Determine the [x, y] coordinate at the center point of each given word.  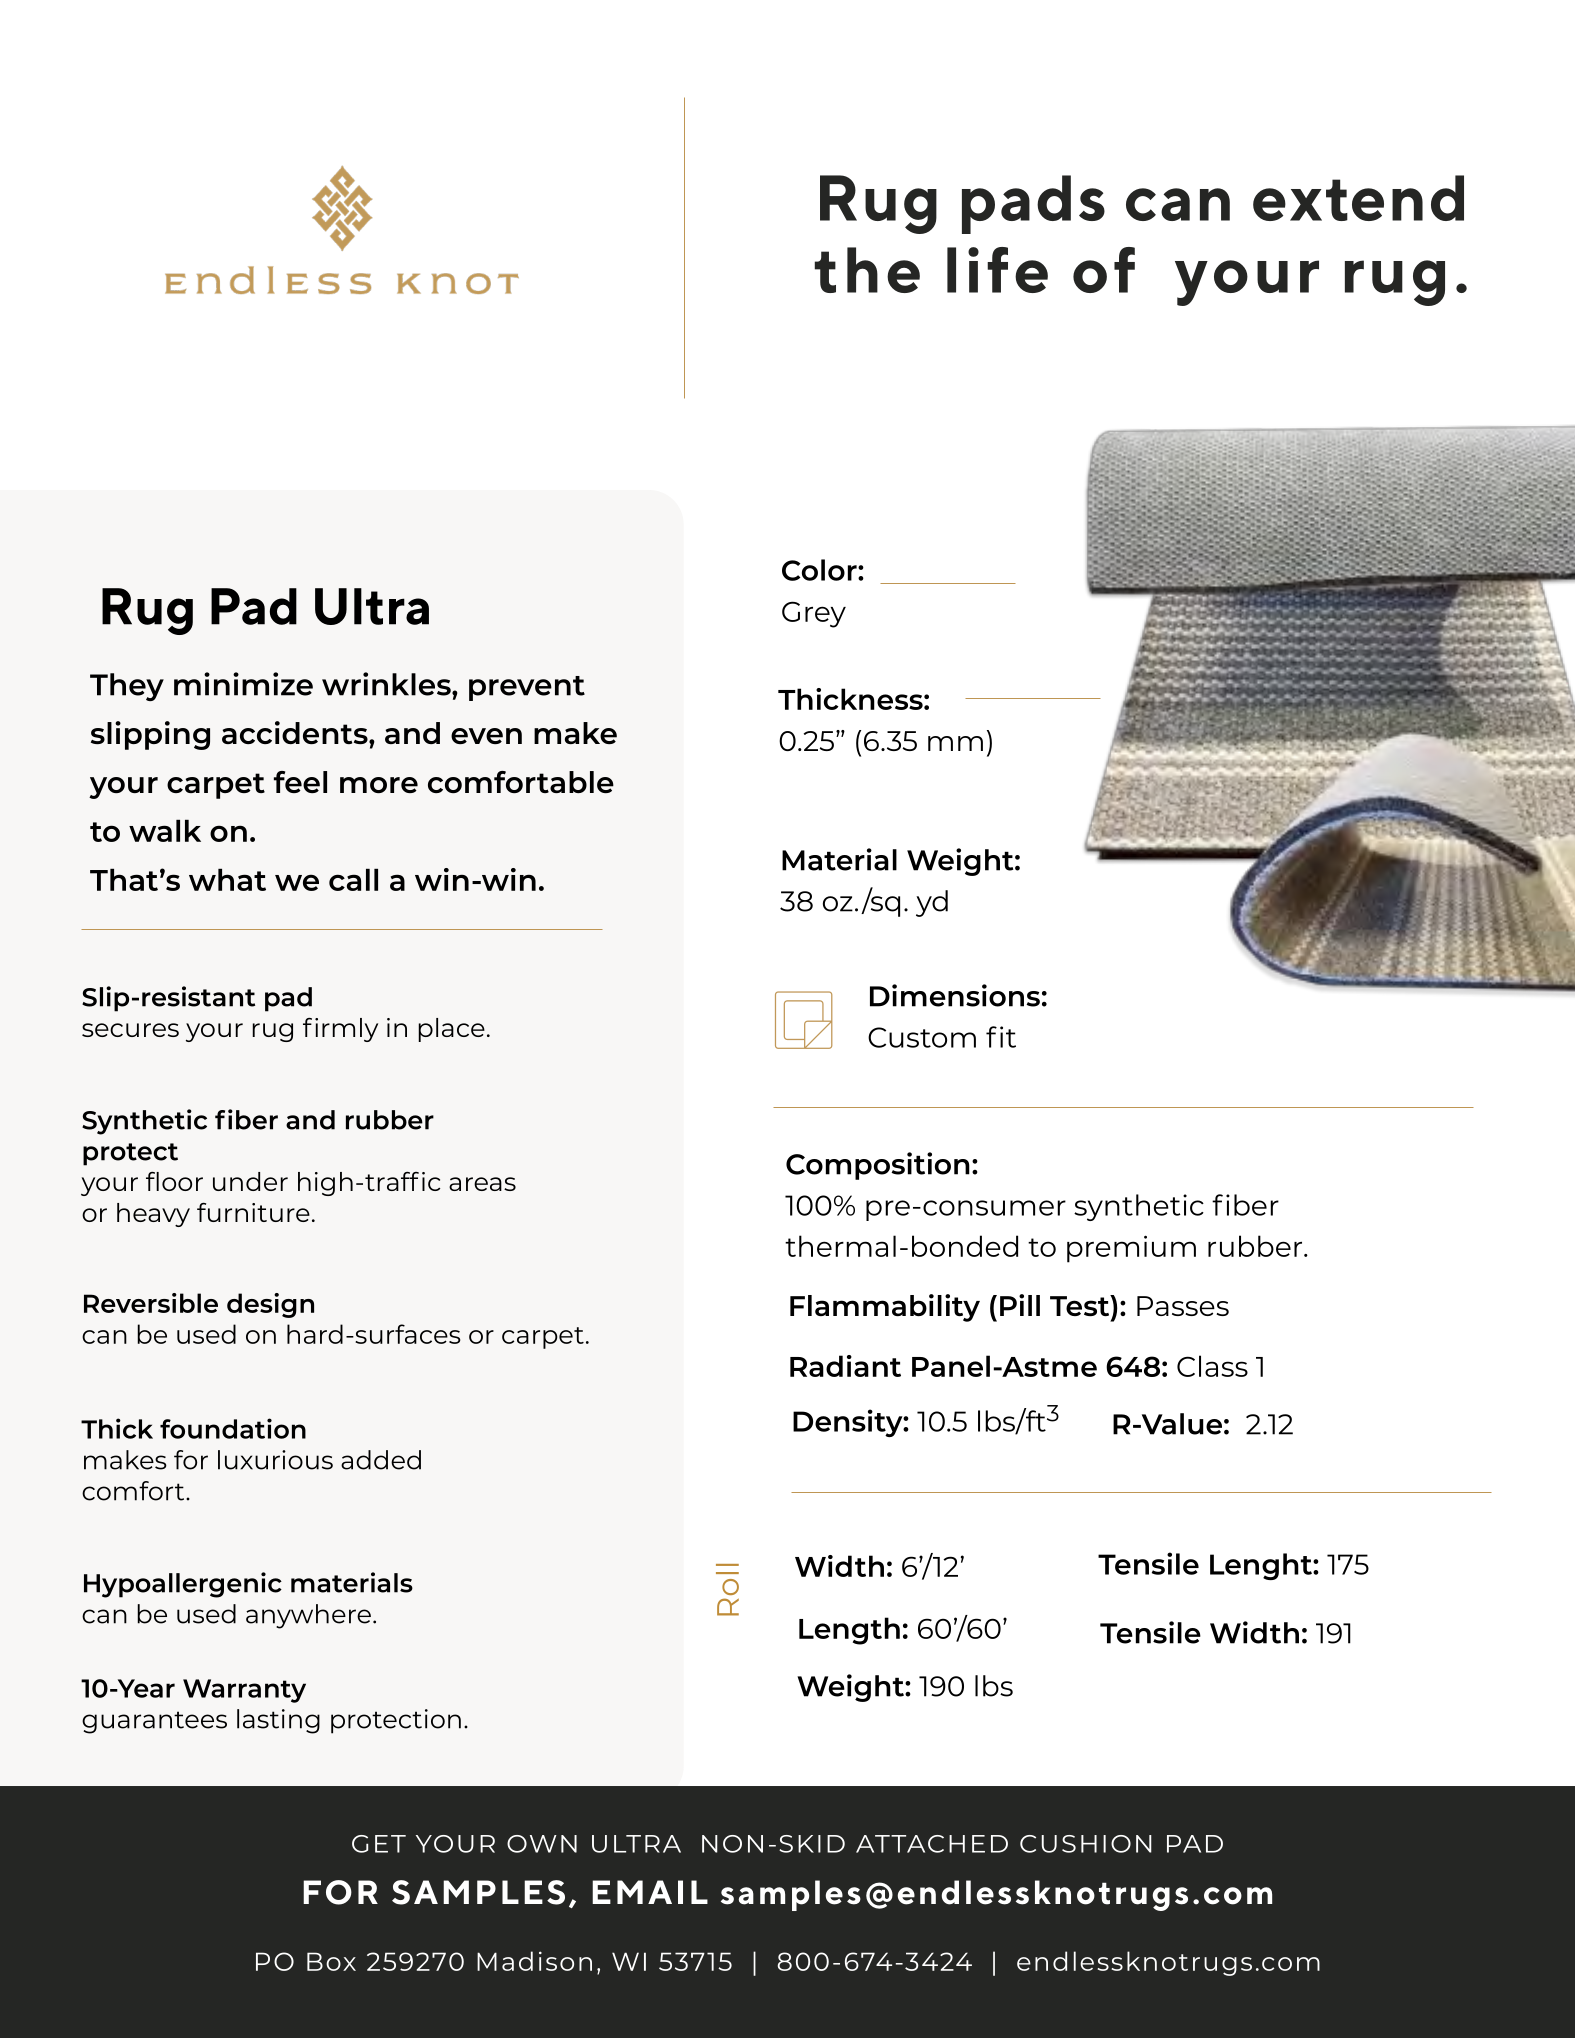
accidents [296, 732]
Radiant [845, 1366]
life [997, 270]
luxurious [275, 1460]
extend [1358, 198]
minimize [243, 684]
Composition [878, 1166]
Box [331, 1961]
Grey [814, 614]
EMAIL [650, 1892]
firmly [340, 1030]
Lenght [1262, 1566]
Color [820, 570]
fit [1001, 1037]
